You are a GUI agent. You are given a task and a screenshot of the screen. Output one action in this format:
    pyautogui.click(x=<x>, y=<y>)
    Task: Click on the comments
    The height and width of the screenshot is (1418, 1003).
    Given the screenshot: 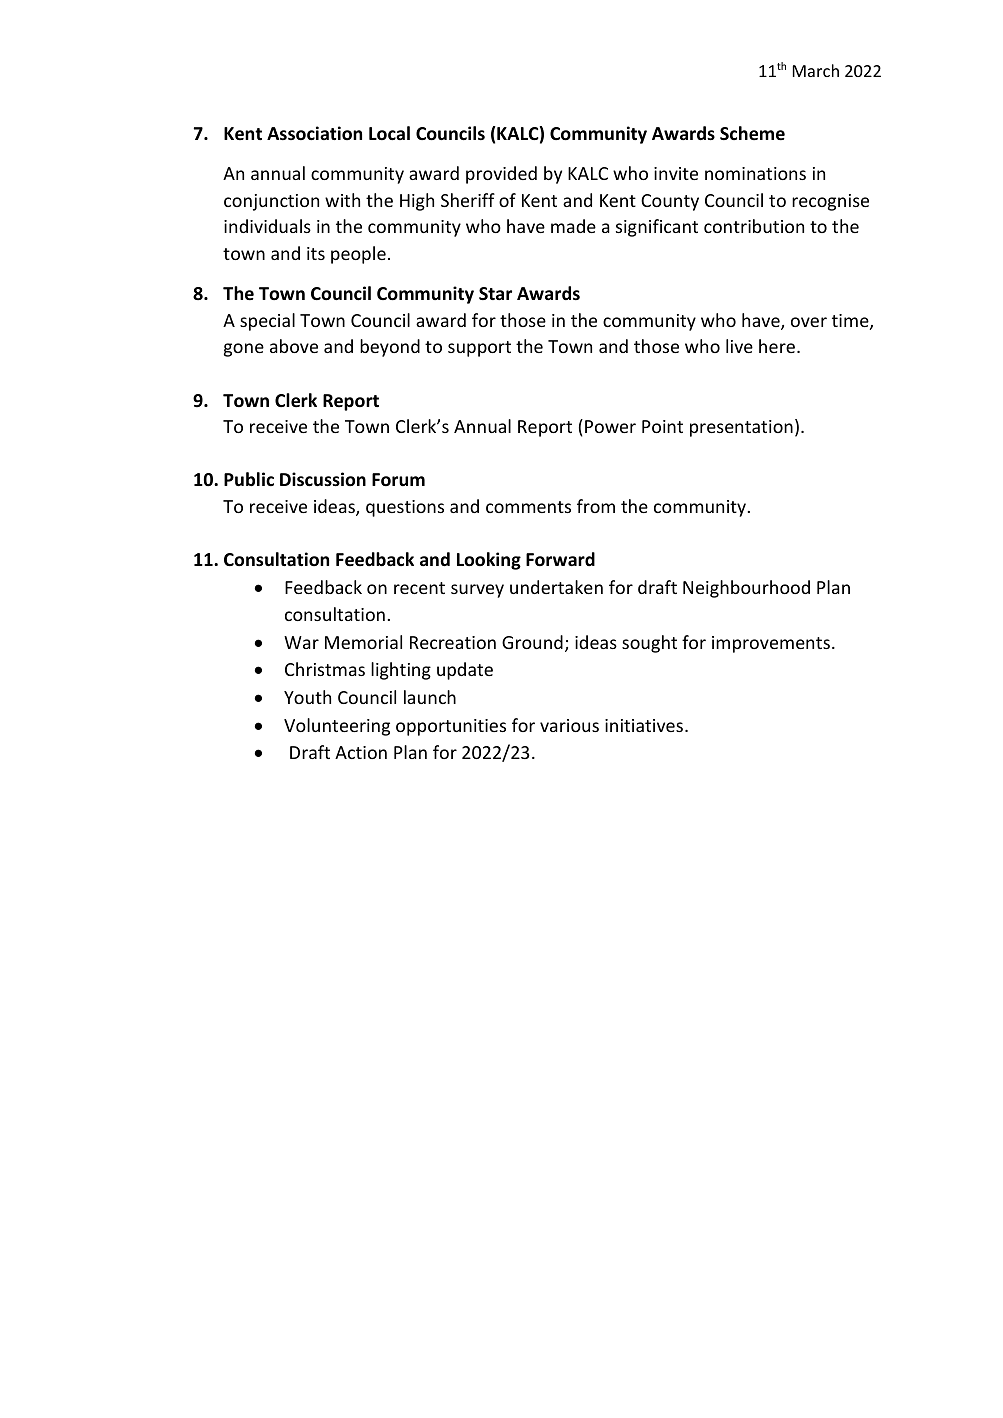 What is the action you would take?
    pyautogui.click(x=528, y=507)
